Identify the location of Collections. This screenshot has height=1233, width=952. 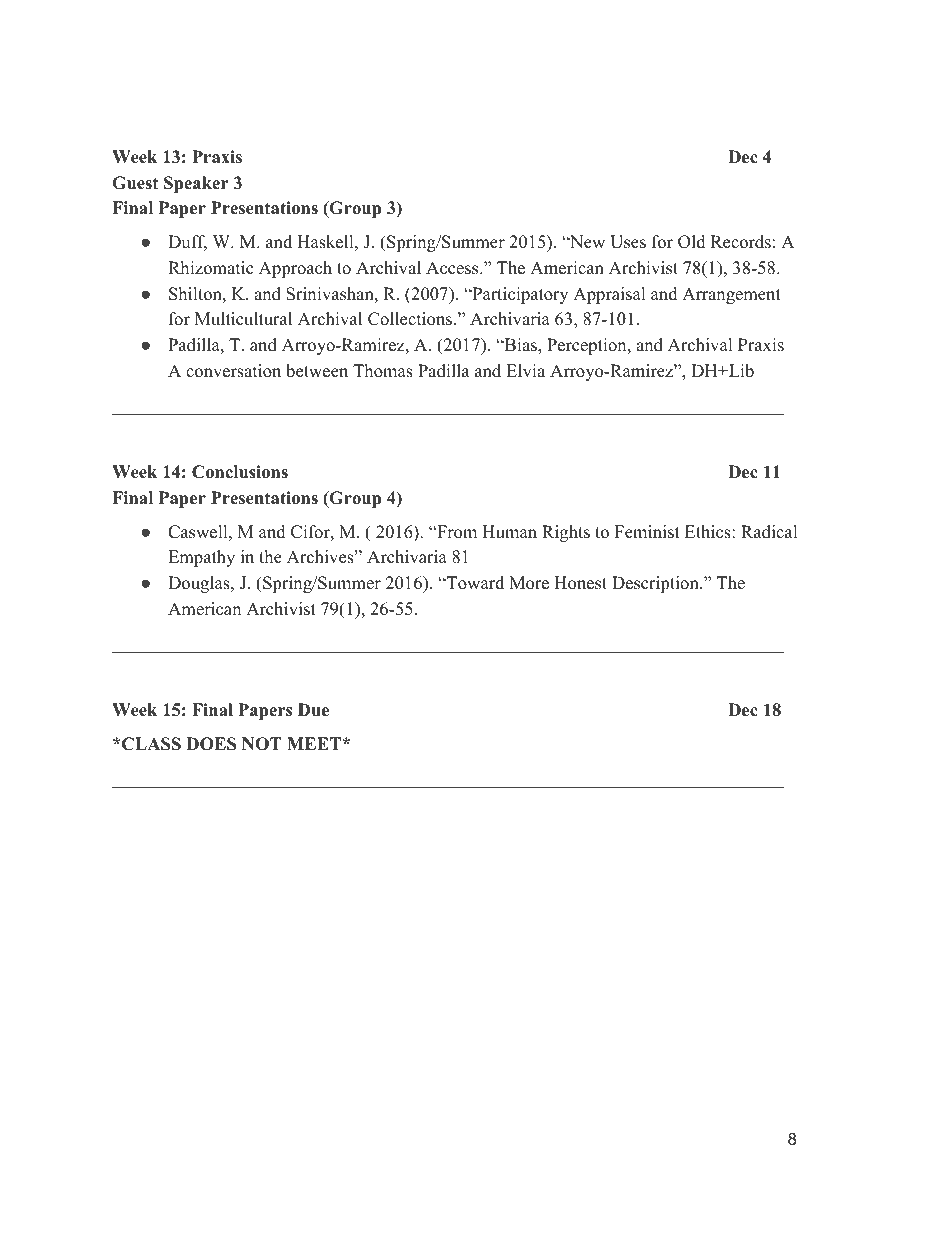
(410, 319).
